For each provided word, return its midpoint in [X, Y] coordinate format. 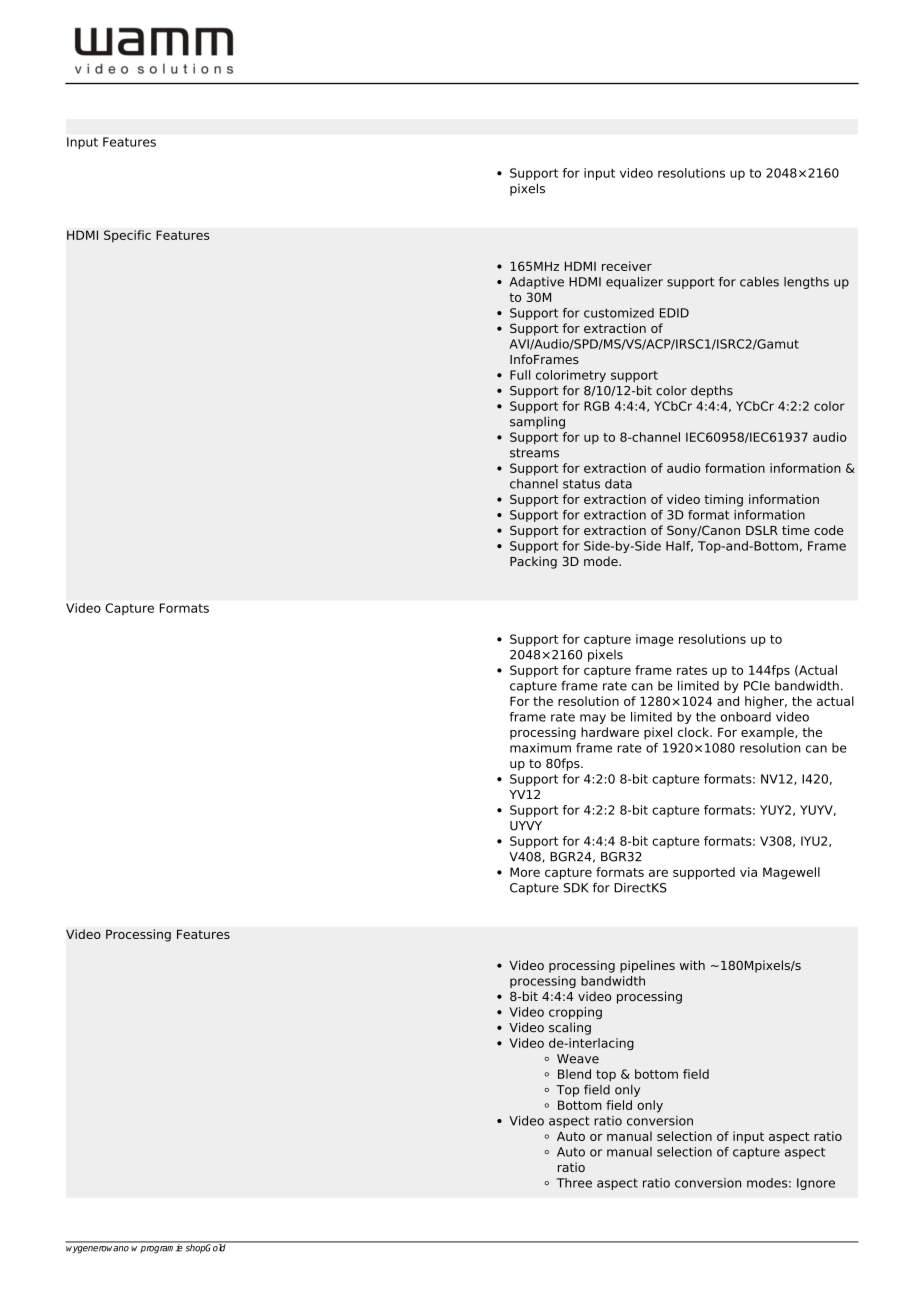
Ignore [816, 1184]
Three [574, 1183]
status [581, 484]
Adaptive [536, 283]
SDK [576, 888]
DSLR [762, 530]
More [525, 872]
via [748, 872]
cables [759, 282]
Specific [127, 236]
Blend [574, 1074]
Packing [533, 562]
